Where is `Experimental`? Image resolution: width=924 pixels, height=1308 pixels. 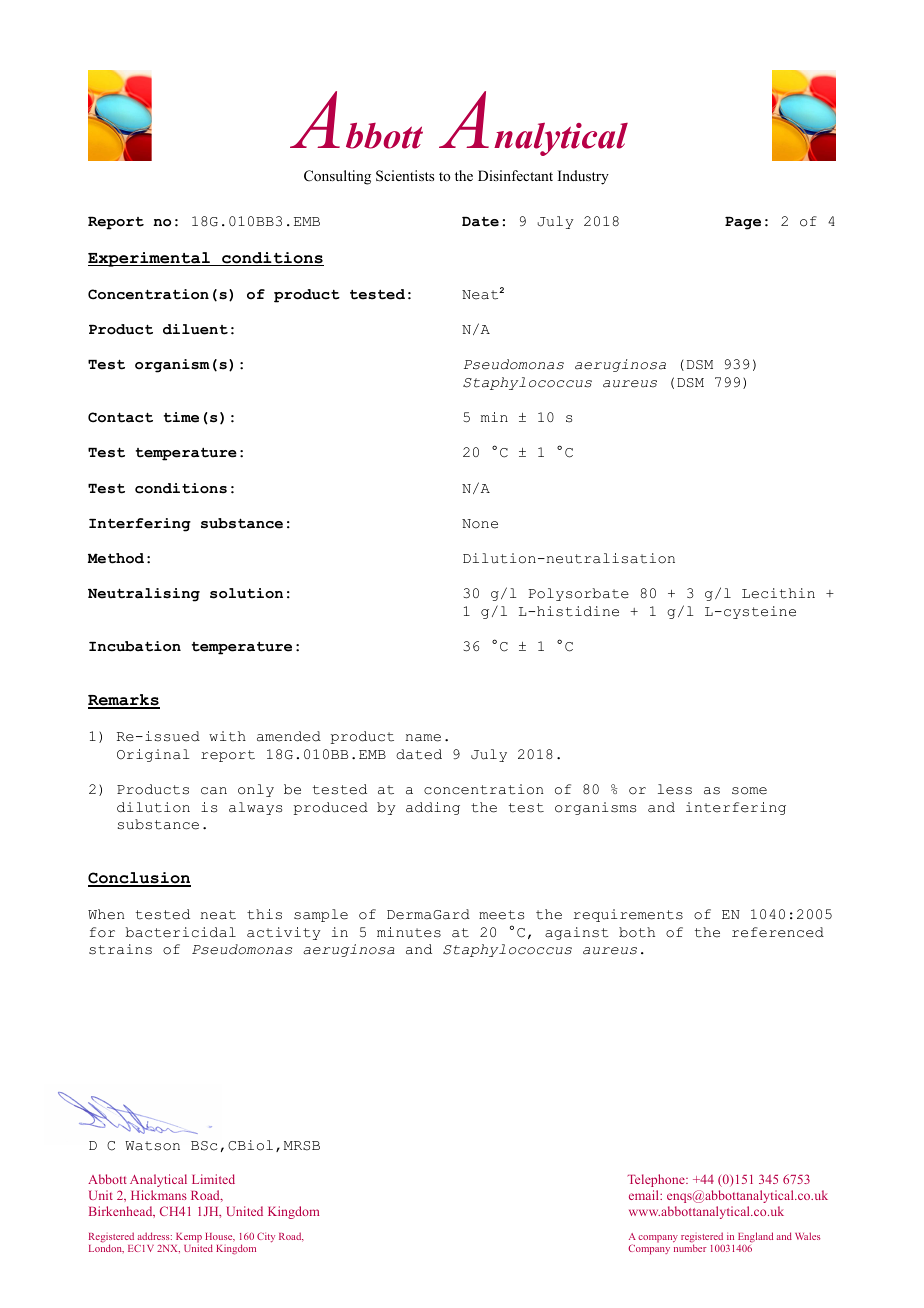 Experimental is located at coordinates (150, 259).
